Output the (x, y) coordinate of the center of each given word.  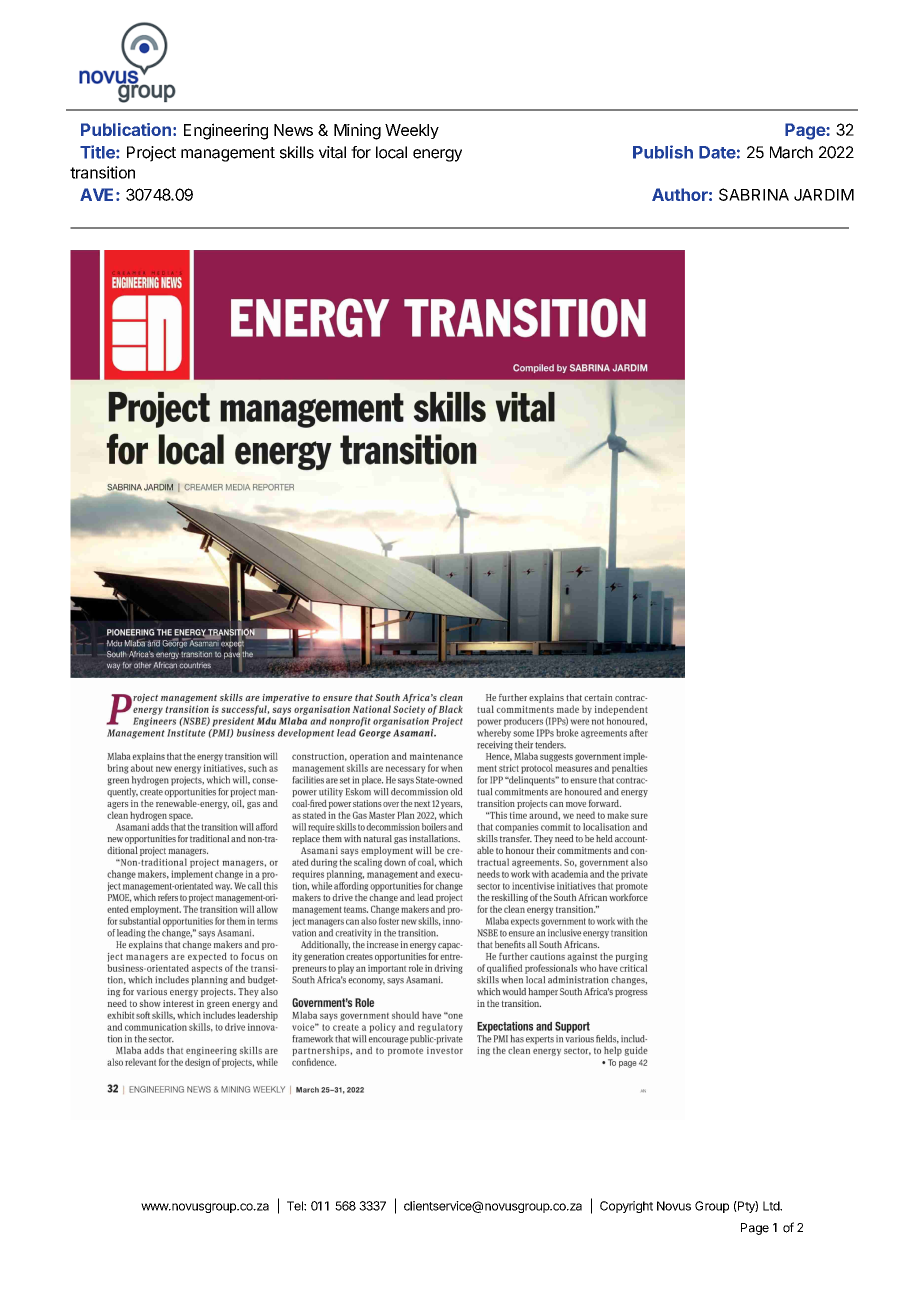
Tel (296, 1206)
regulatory (440, 1028)
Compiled (533, 368)
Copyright (626, 1207)
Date (717, 152)
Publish (663, 152)
